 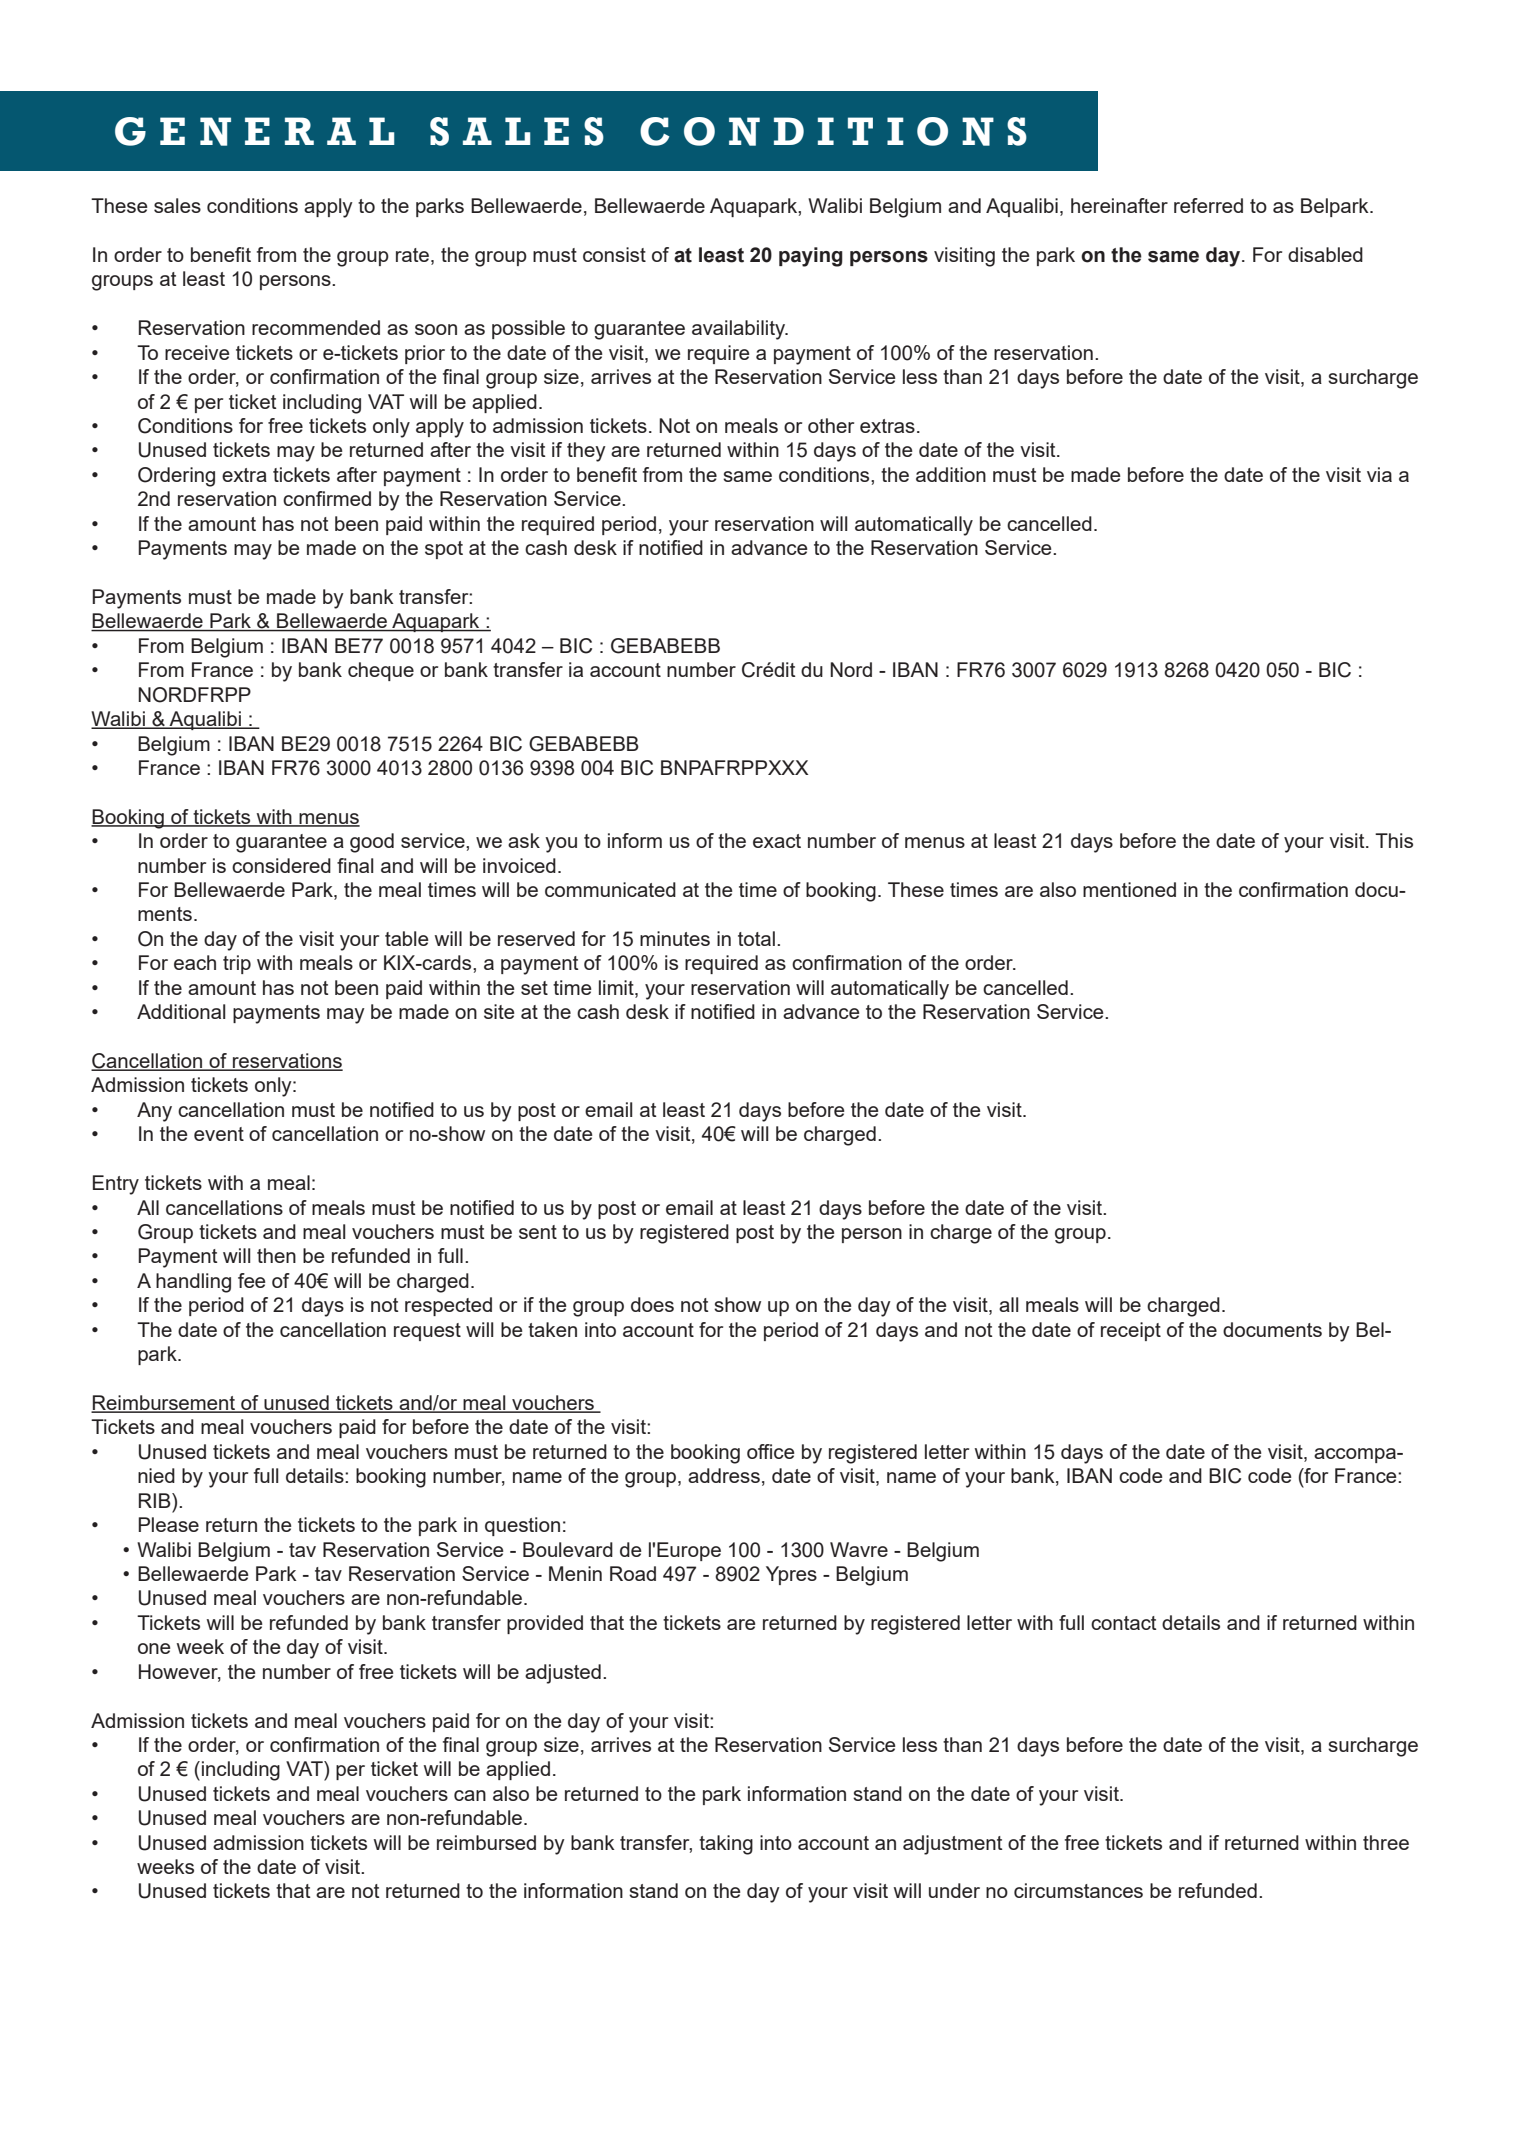 I want to click on trip, so click(x=237, y=964).
